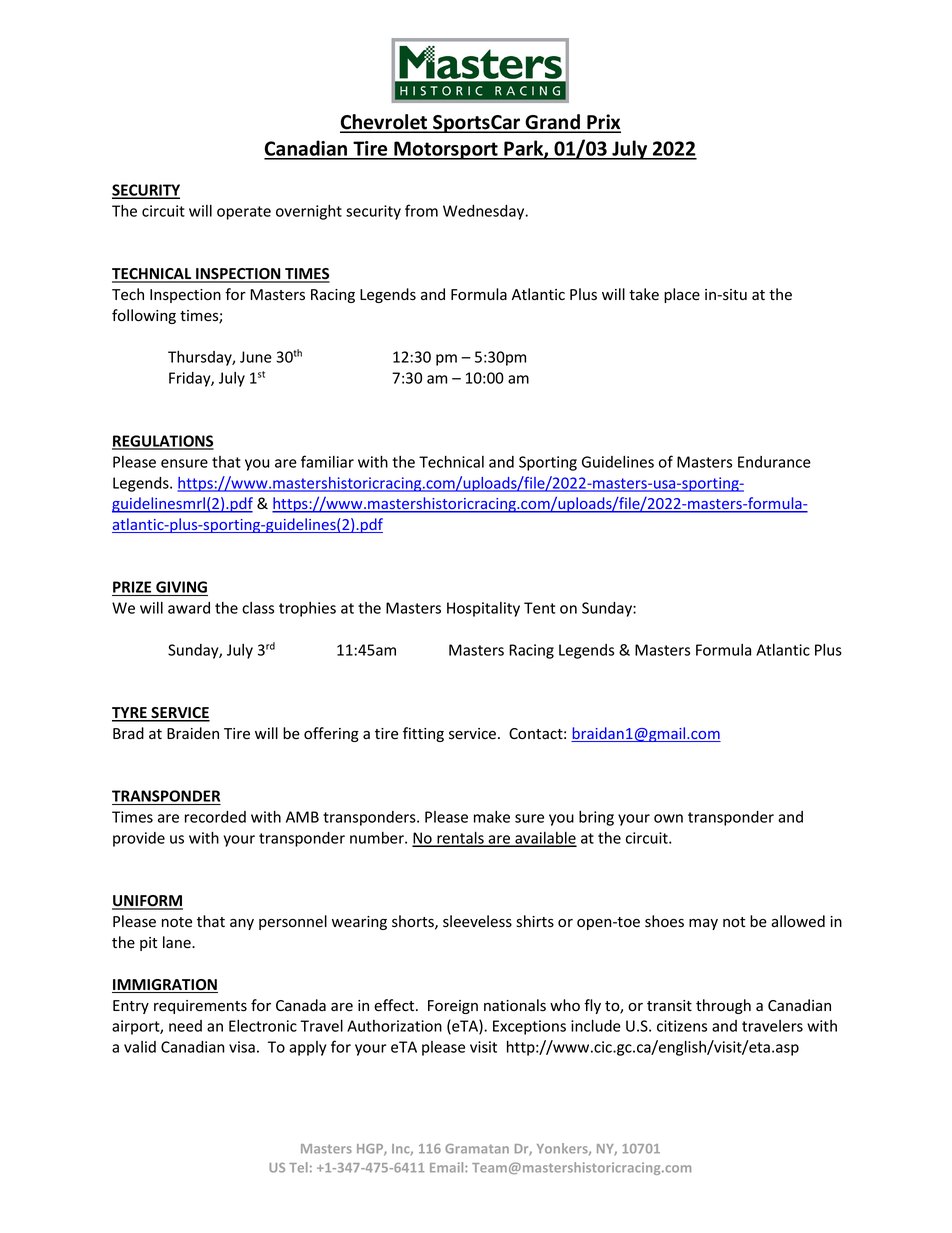 The width and height of the document is (952, 1233). I want to click on Prix, so click(603, 123).
